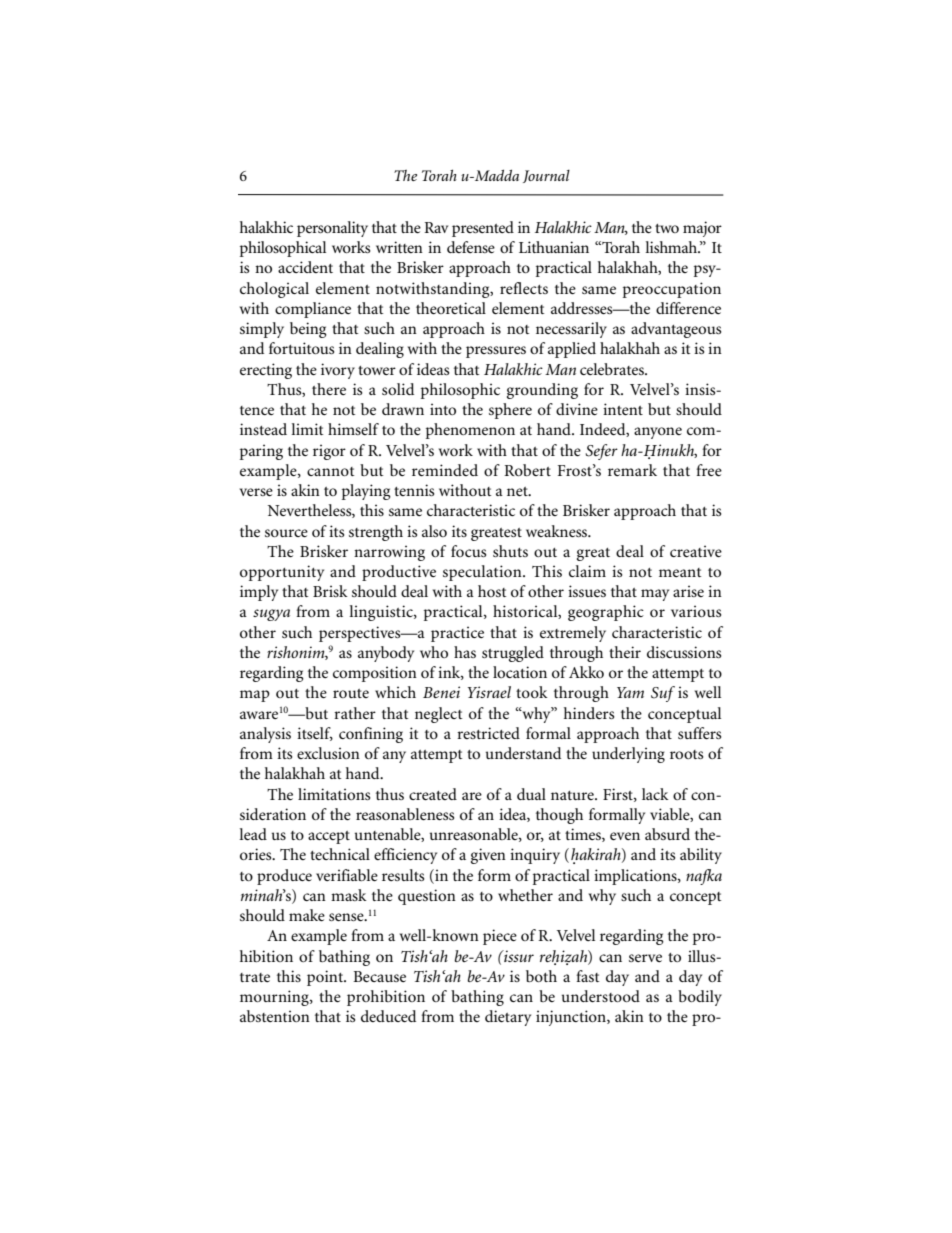  What do you see at coordinates (488, 733) in the page?
I see `restricted` at bounding box center [488, 733].
